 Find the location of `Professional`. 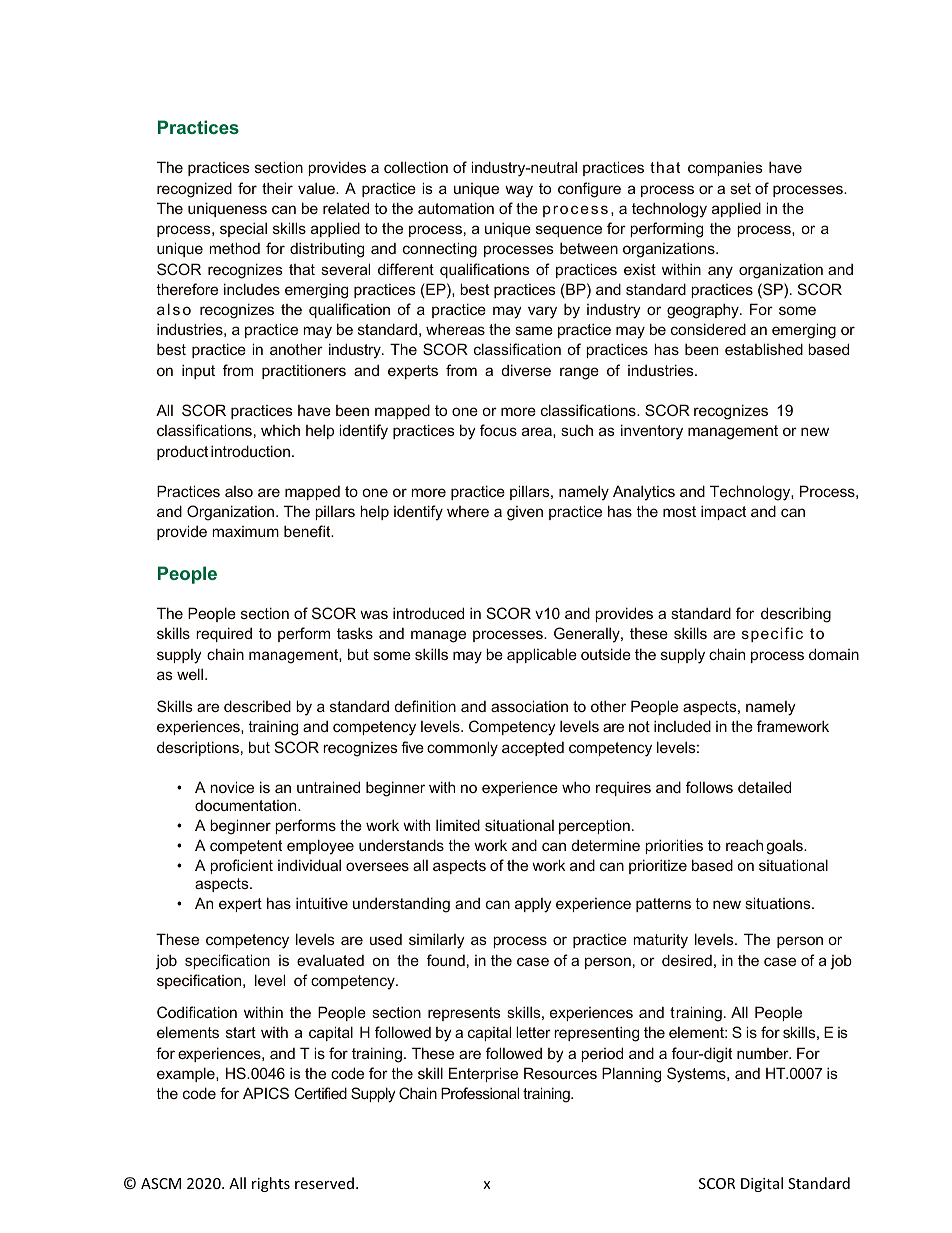

Professional is located at coordinates (480, 1093).
